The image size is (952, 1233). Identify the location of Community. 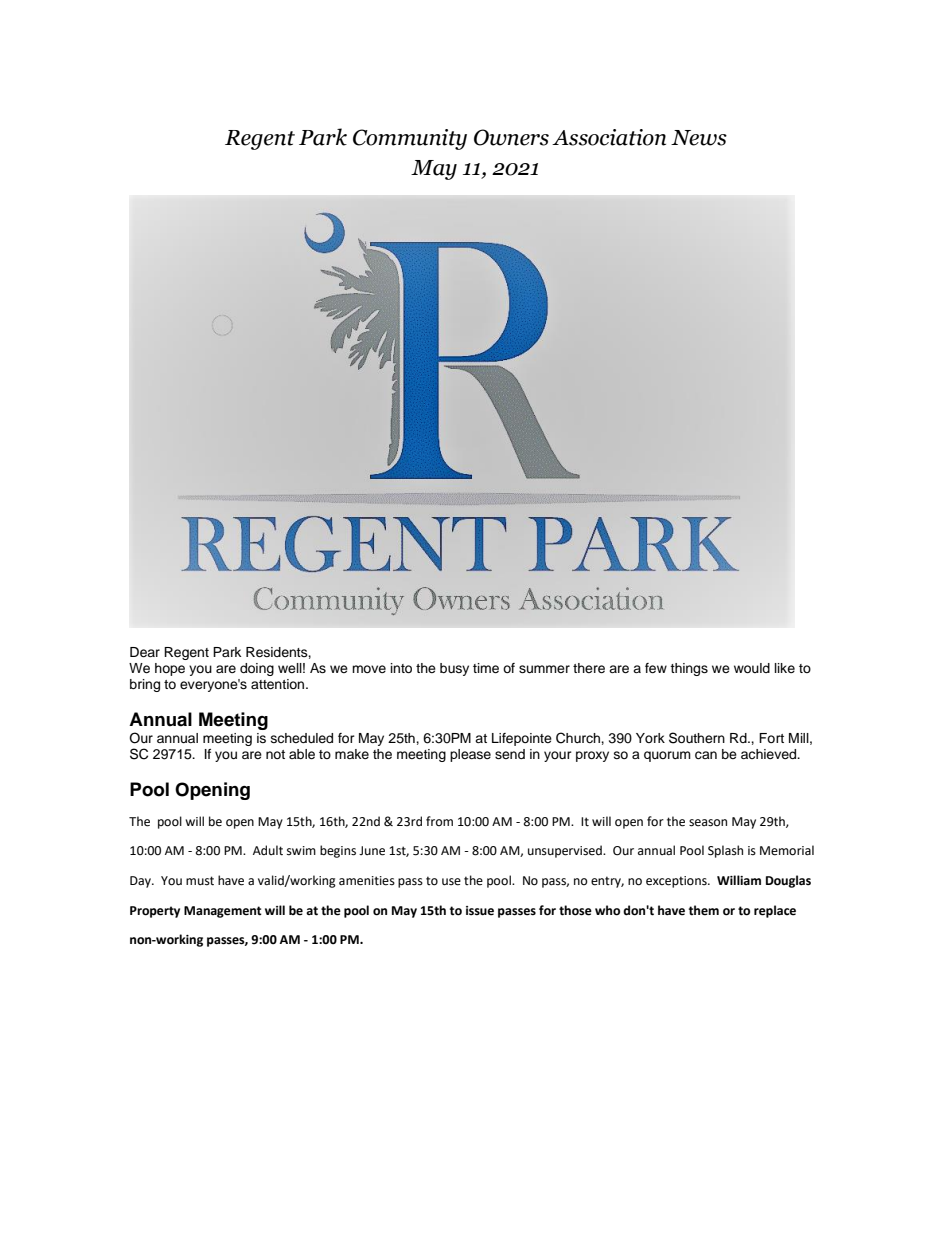
(410, 139).
